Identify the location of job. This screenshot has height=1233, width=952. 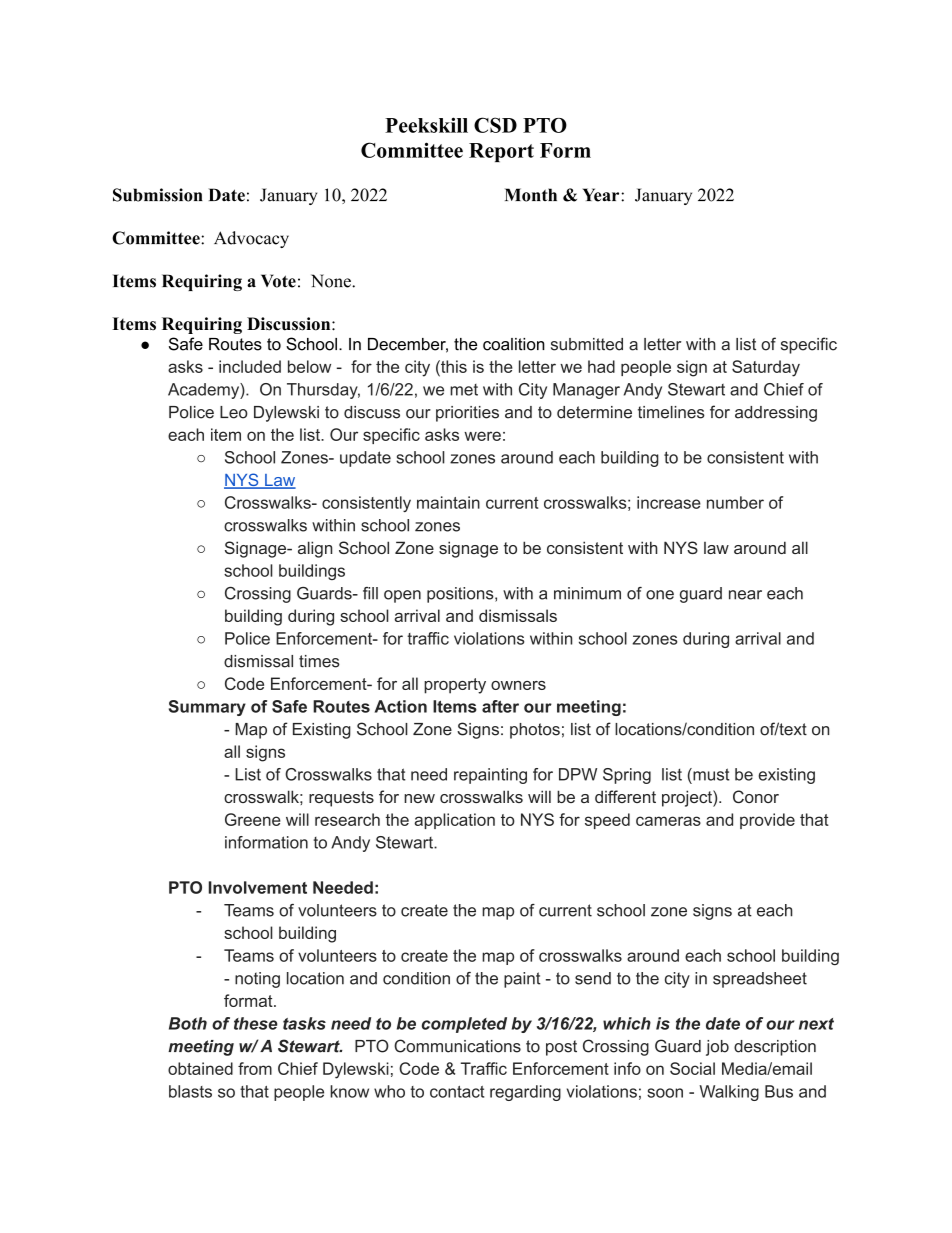
(717, 1048).
